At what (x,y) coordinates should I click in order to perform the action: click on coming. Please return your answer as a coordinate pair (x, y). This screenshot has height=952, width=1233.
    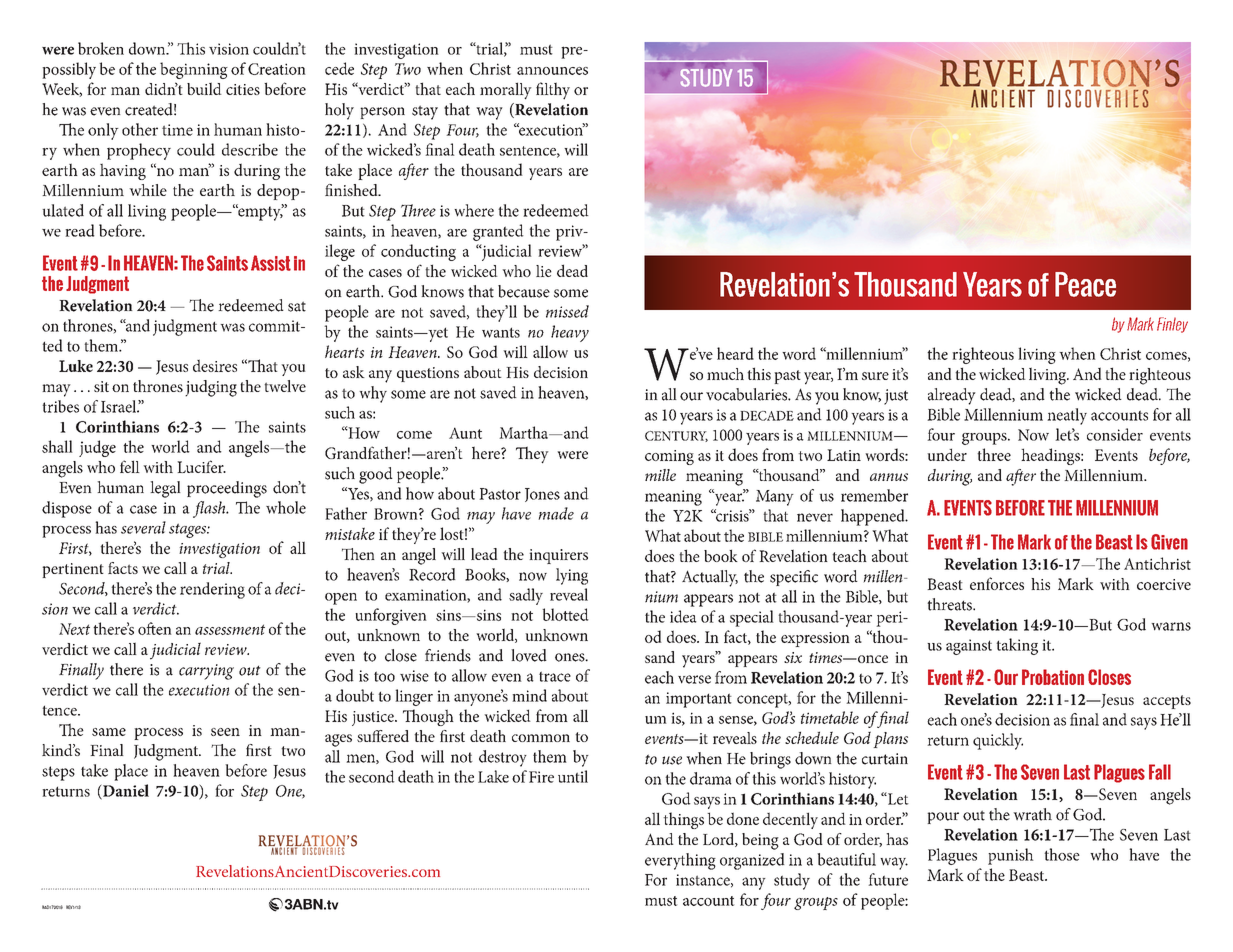
    Looking at the image, I should click on (669, 457).
